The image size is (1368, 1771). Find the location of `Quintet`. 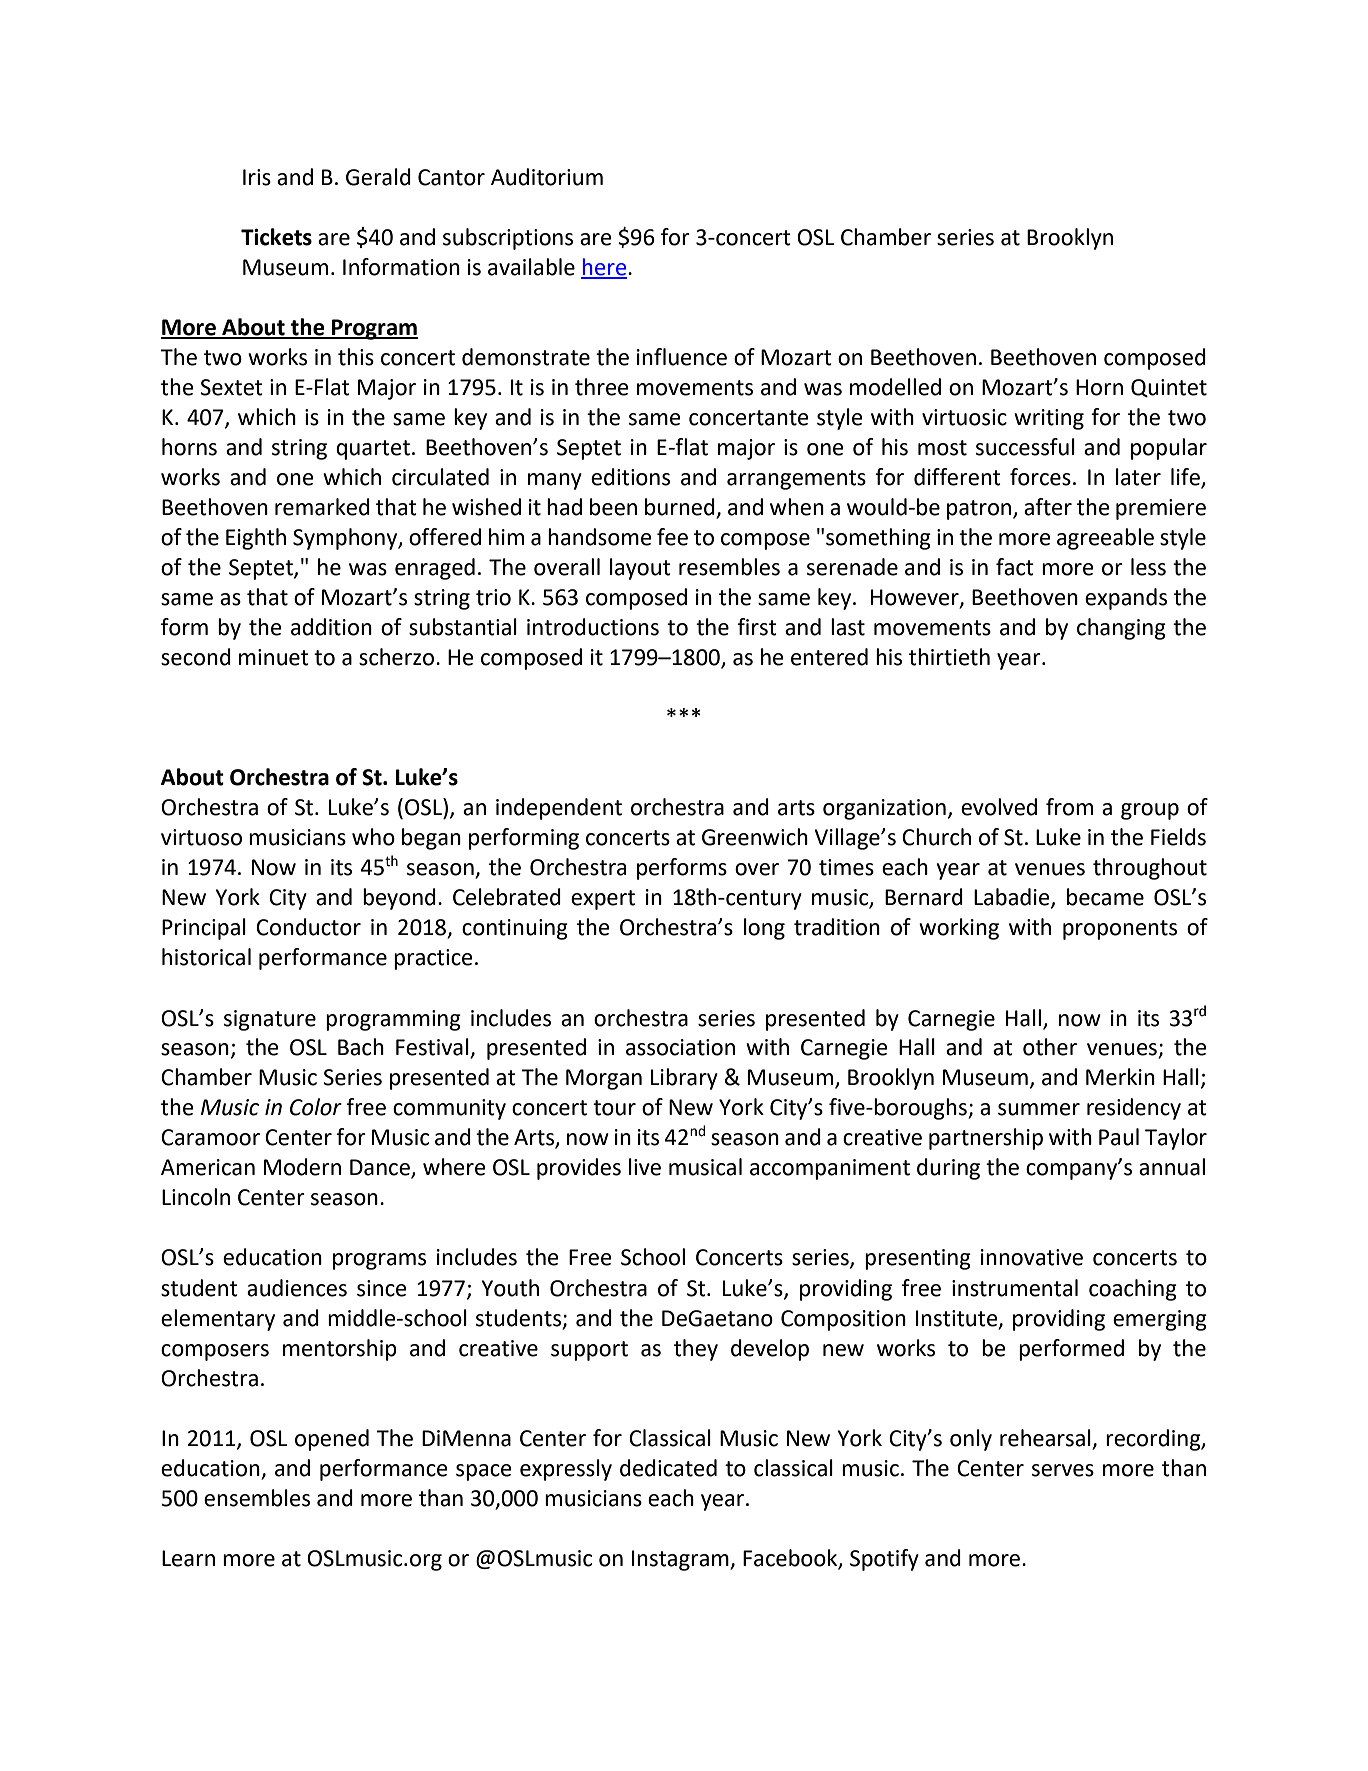

Quintet is located at coordinates (1169, 388).
